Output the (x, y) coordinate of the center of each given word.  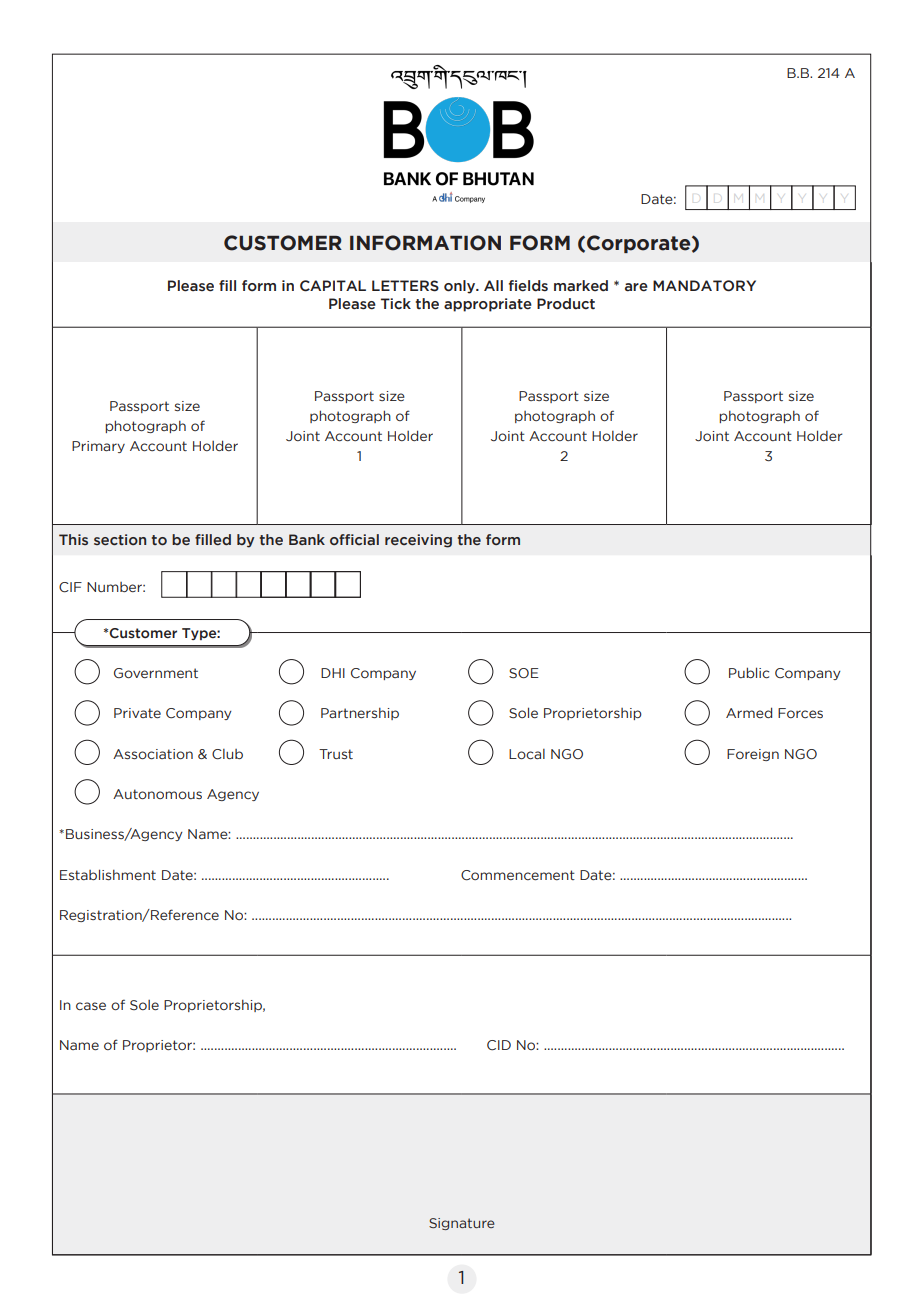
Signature (462, 1224)
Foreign (753, 755)
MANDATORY (704, 286)
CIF (70, 587)
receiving (418, 541)
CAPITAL (333, 286)
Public (749, 673)
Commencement (518, 875)
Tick (396, 304)
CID (499, 1045)
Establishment (108, 874)
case (91, 1006)
